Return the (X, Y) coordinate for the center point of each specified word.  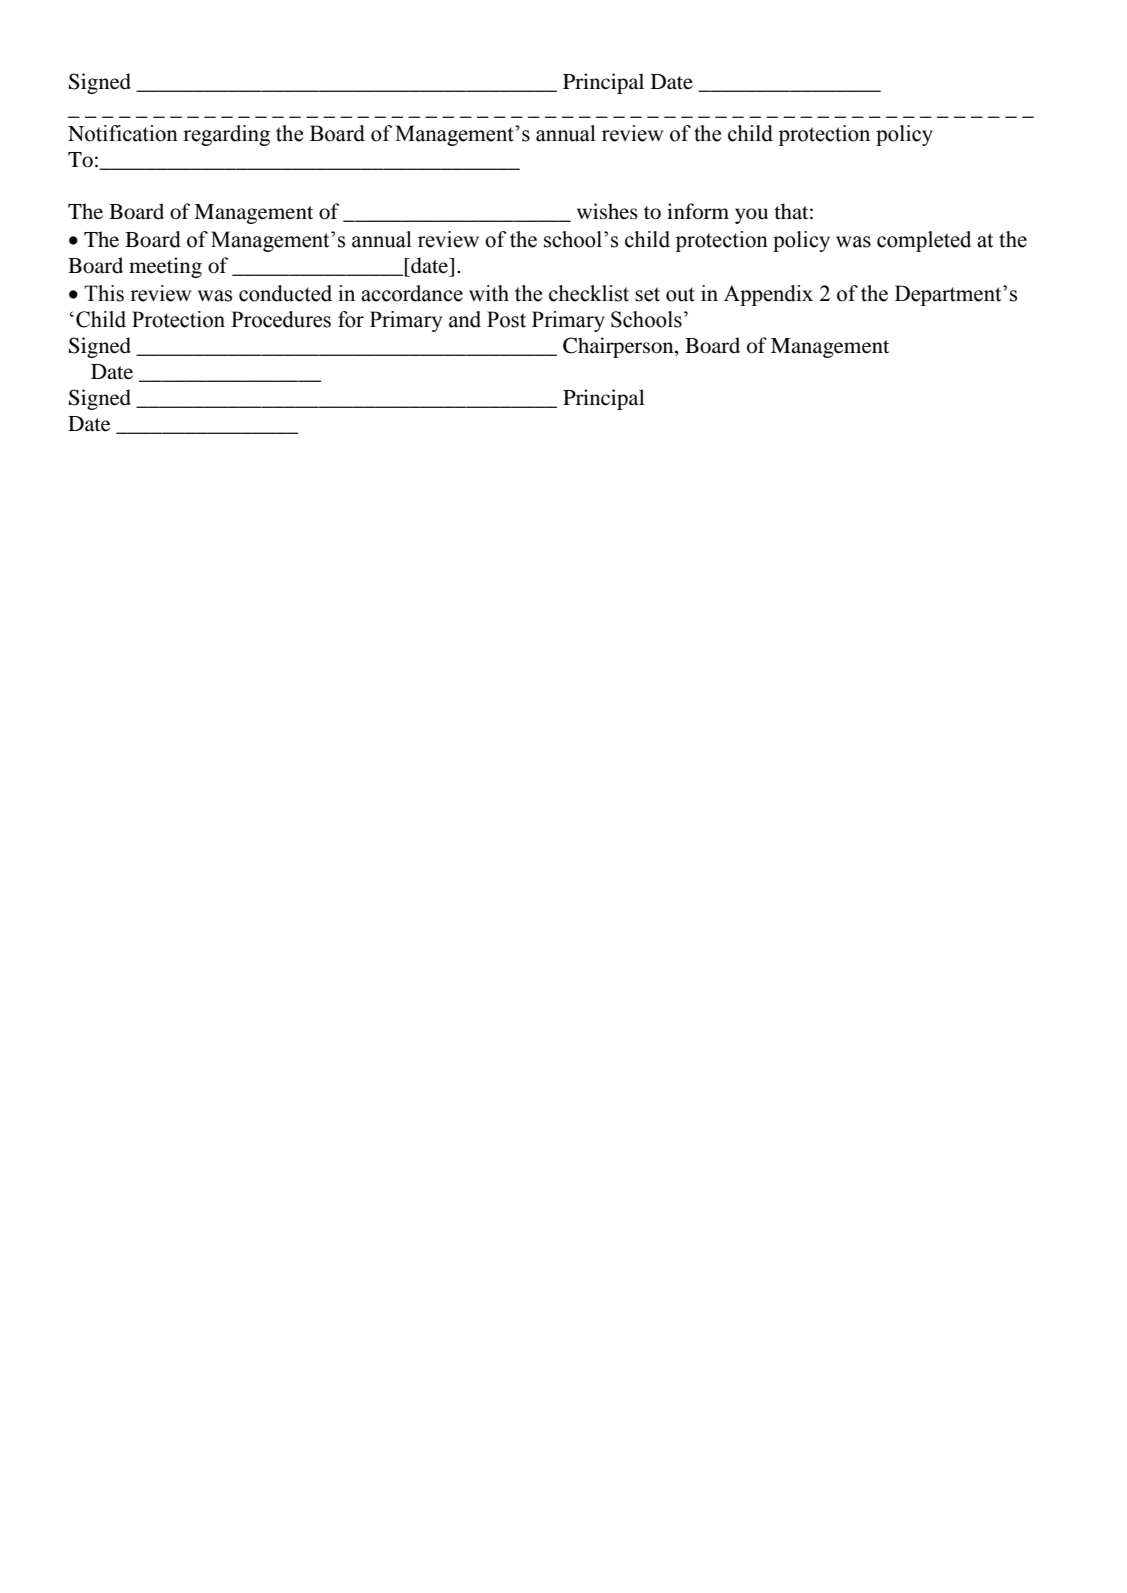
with (489, 293)
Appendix (768, 295)
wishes (607, 211)
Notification (123, 133)
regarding (226, 135)
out (680, 294)
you (751, 216)
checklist (589, 293)
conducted (285, 293)
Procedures (281, 319)
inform (698, 211)
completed (924, 241)
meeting (165, 267)
